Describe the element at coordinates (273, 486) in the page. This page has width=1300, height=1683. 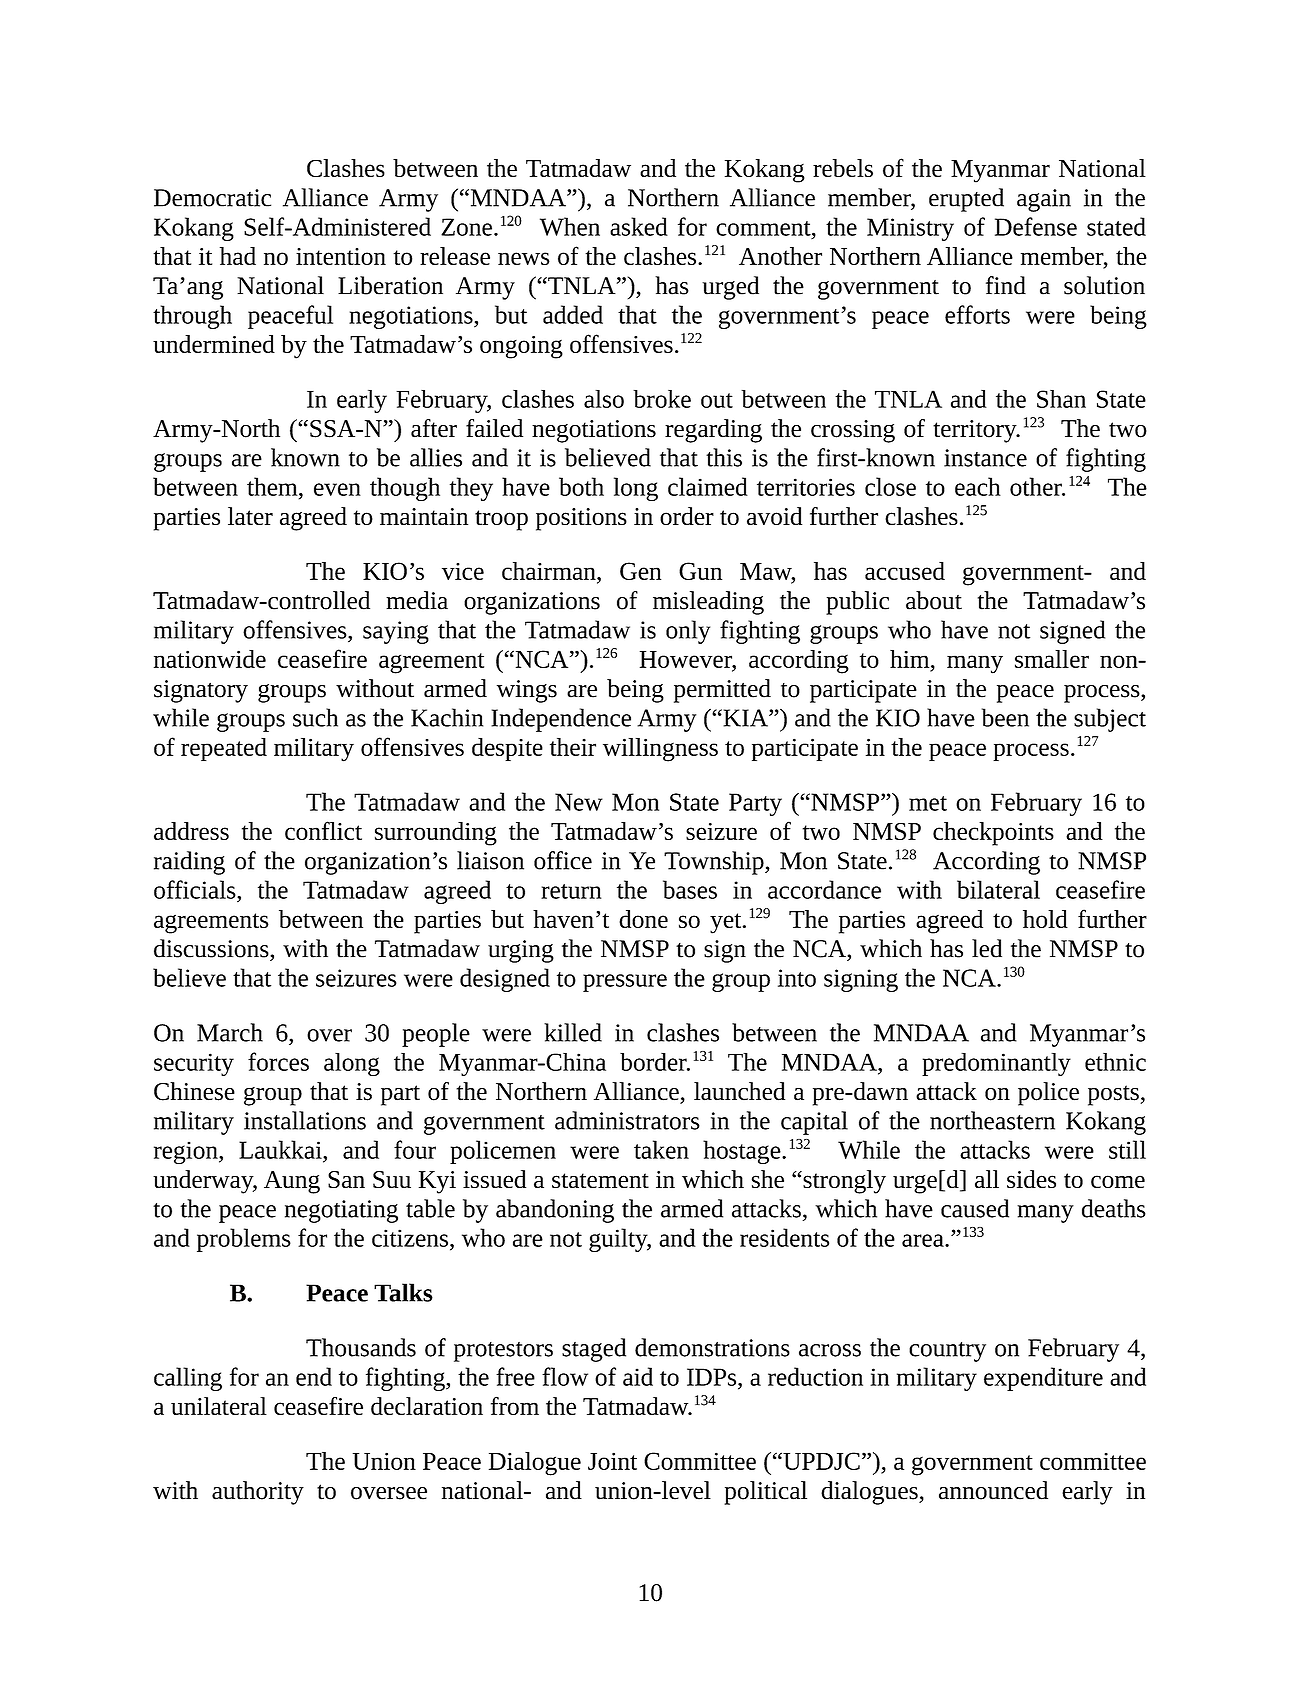
I see `them` at that location.
